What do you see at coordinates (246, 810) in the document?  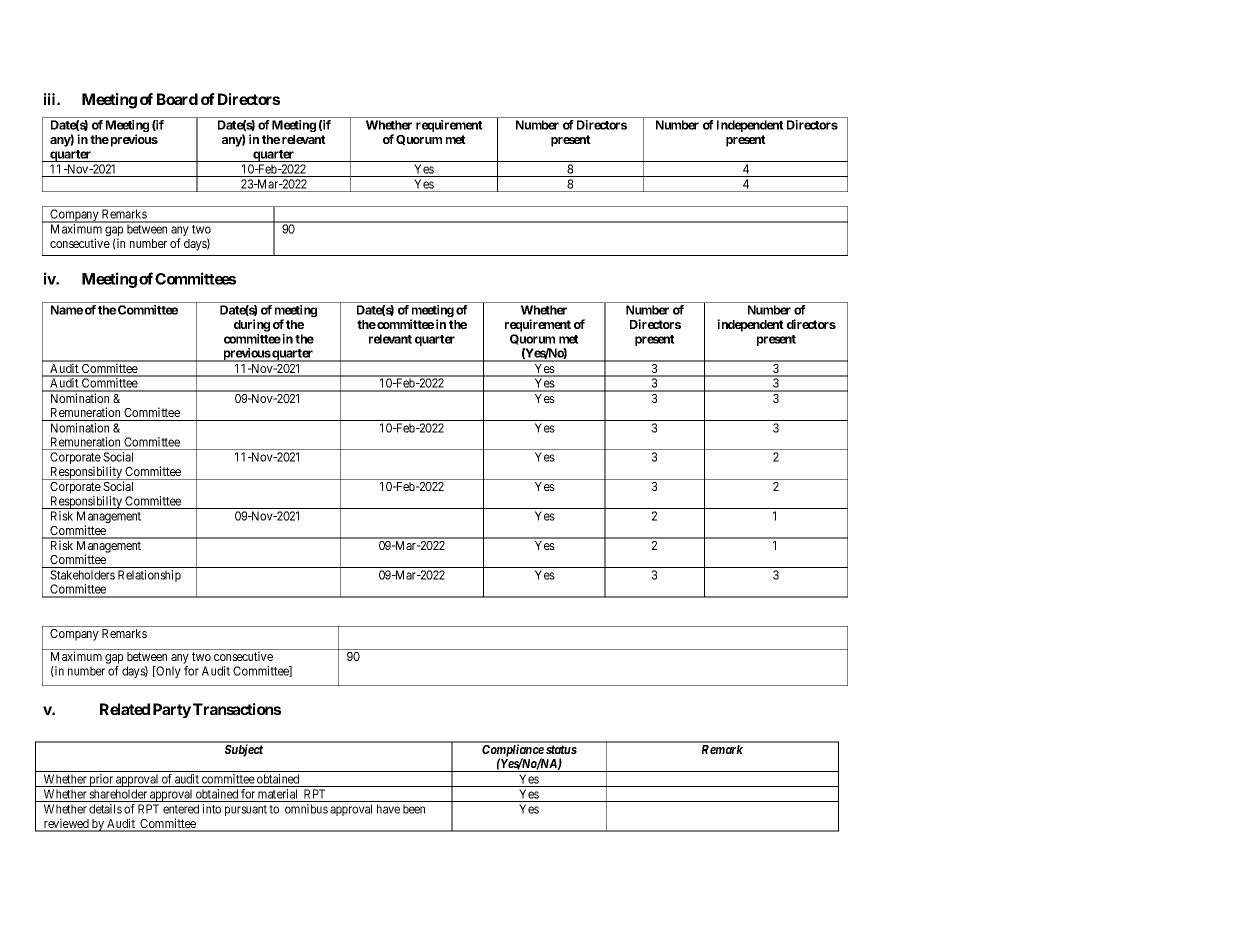 I see `pursuant` at bounding box center [246, 810].
